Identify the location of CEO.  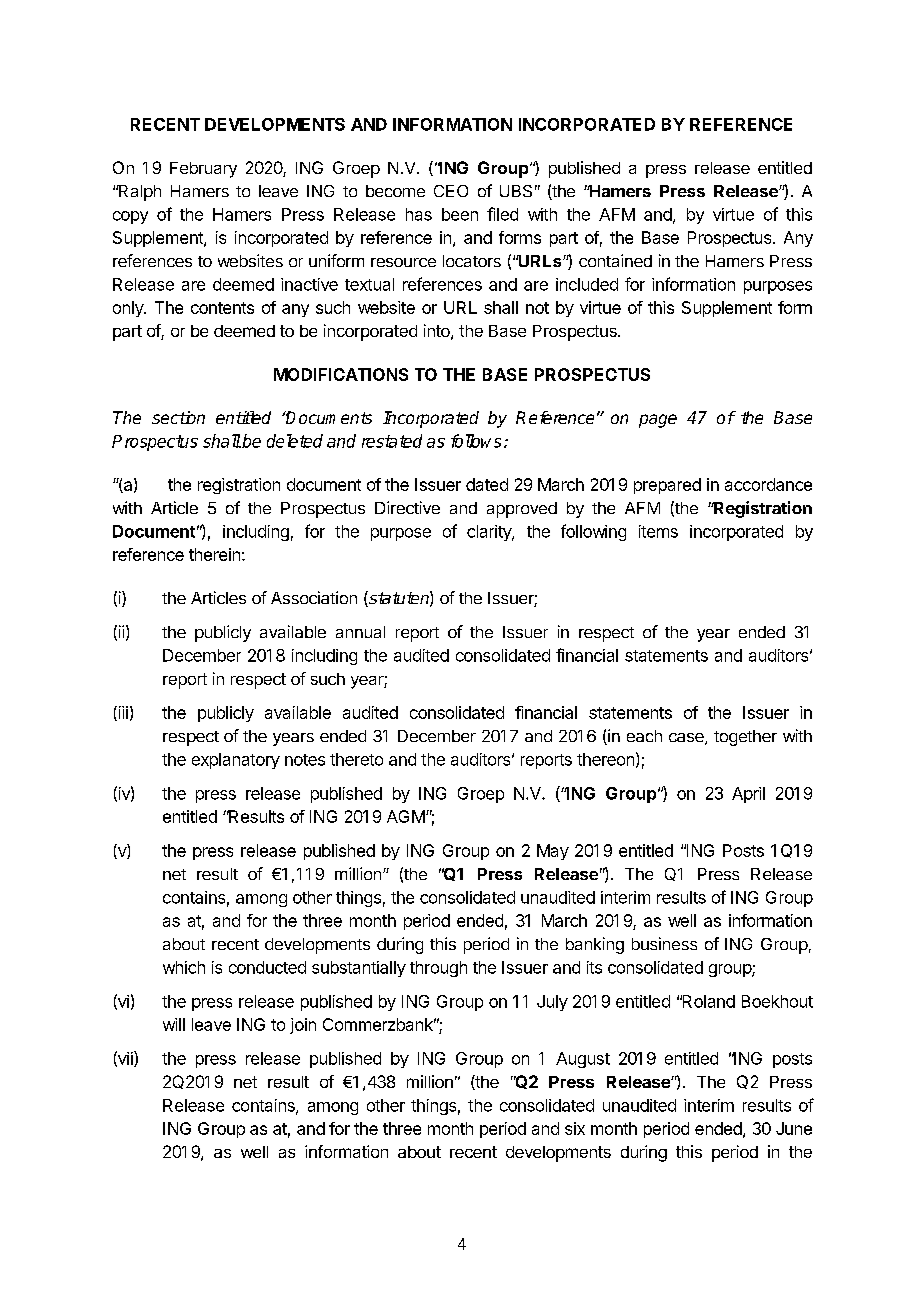
(451, 191).
